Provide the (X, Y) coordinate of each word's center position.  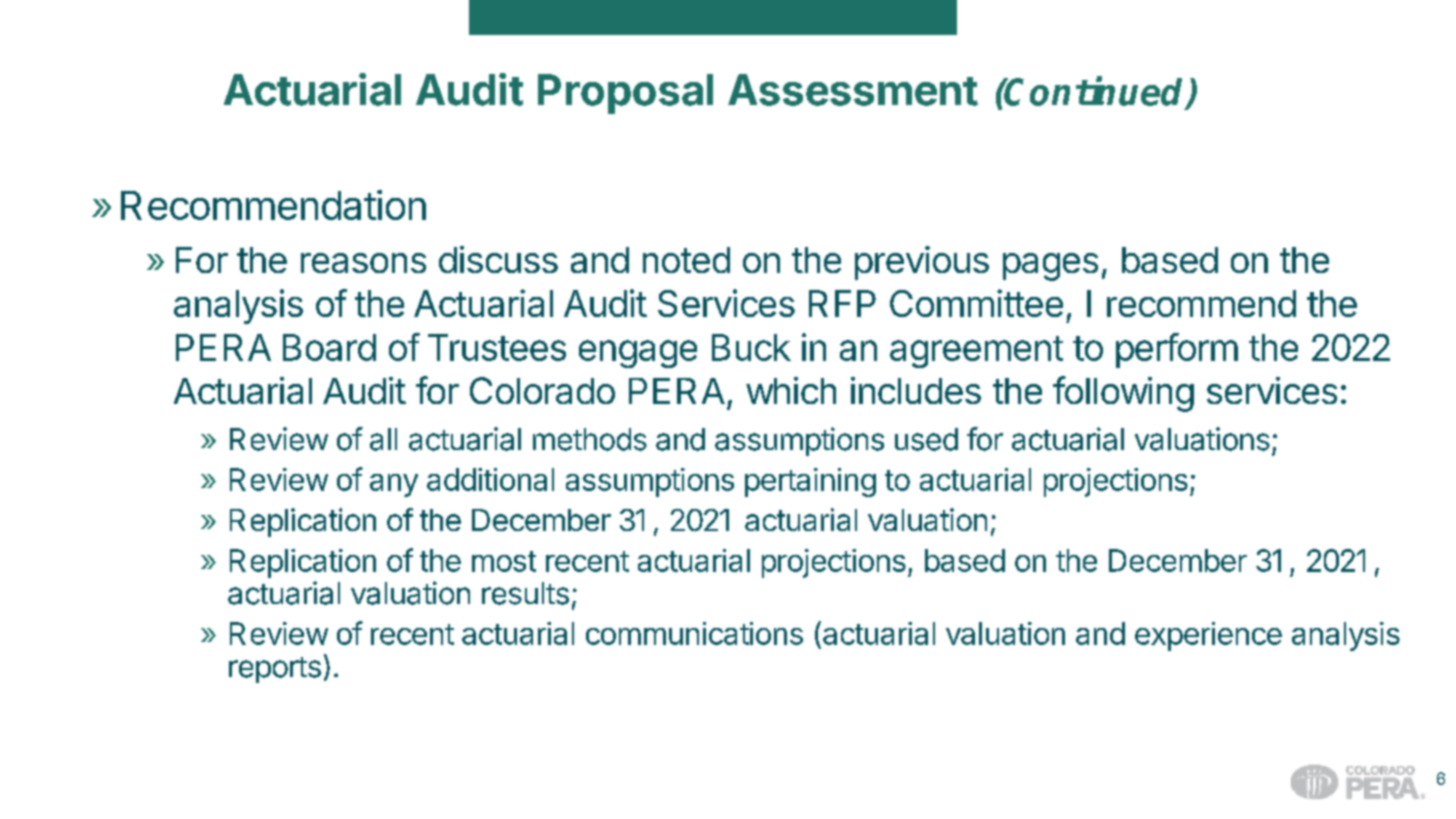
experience (1208, 636)
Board (329, 347)
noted (686, 260)
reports (275, 670)
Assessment (853, 90)
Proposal (625, 94)
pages (1050, 267)
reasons (363, 263)
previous (922, 263)
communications (694, 633)
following (1123, 394)
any (394, 485)
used (926, 439)
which (791, 390)
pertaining (810, 482)
